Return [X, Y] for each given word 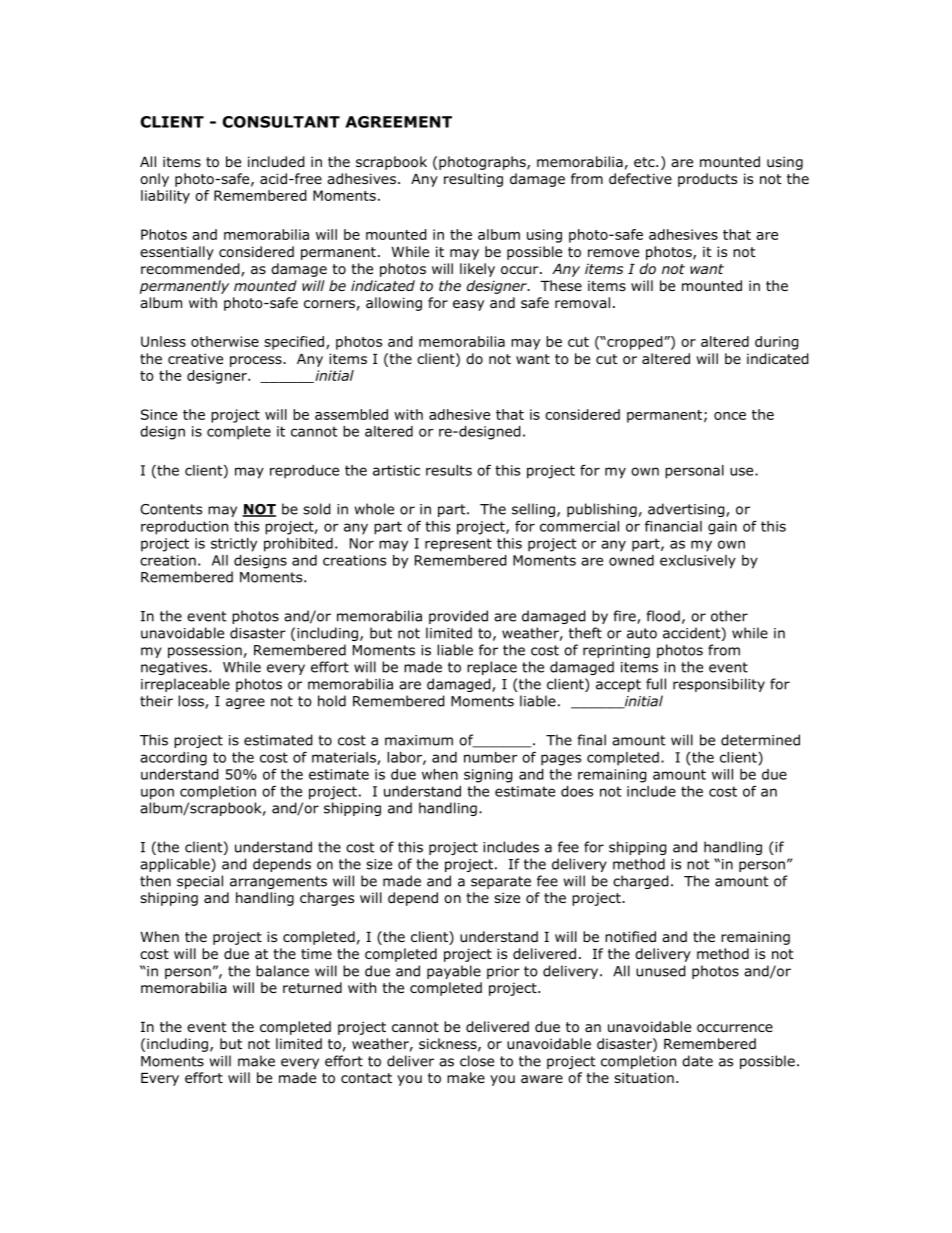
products [707, 180]
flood [663, 616]
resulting [473, 180]
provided [458, 617]
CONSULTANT [281, 122]
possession [205, 651]
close [477, 1061]
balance [282, 971]
